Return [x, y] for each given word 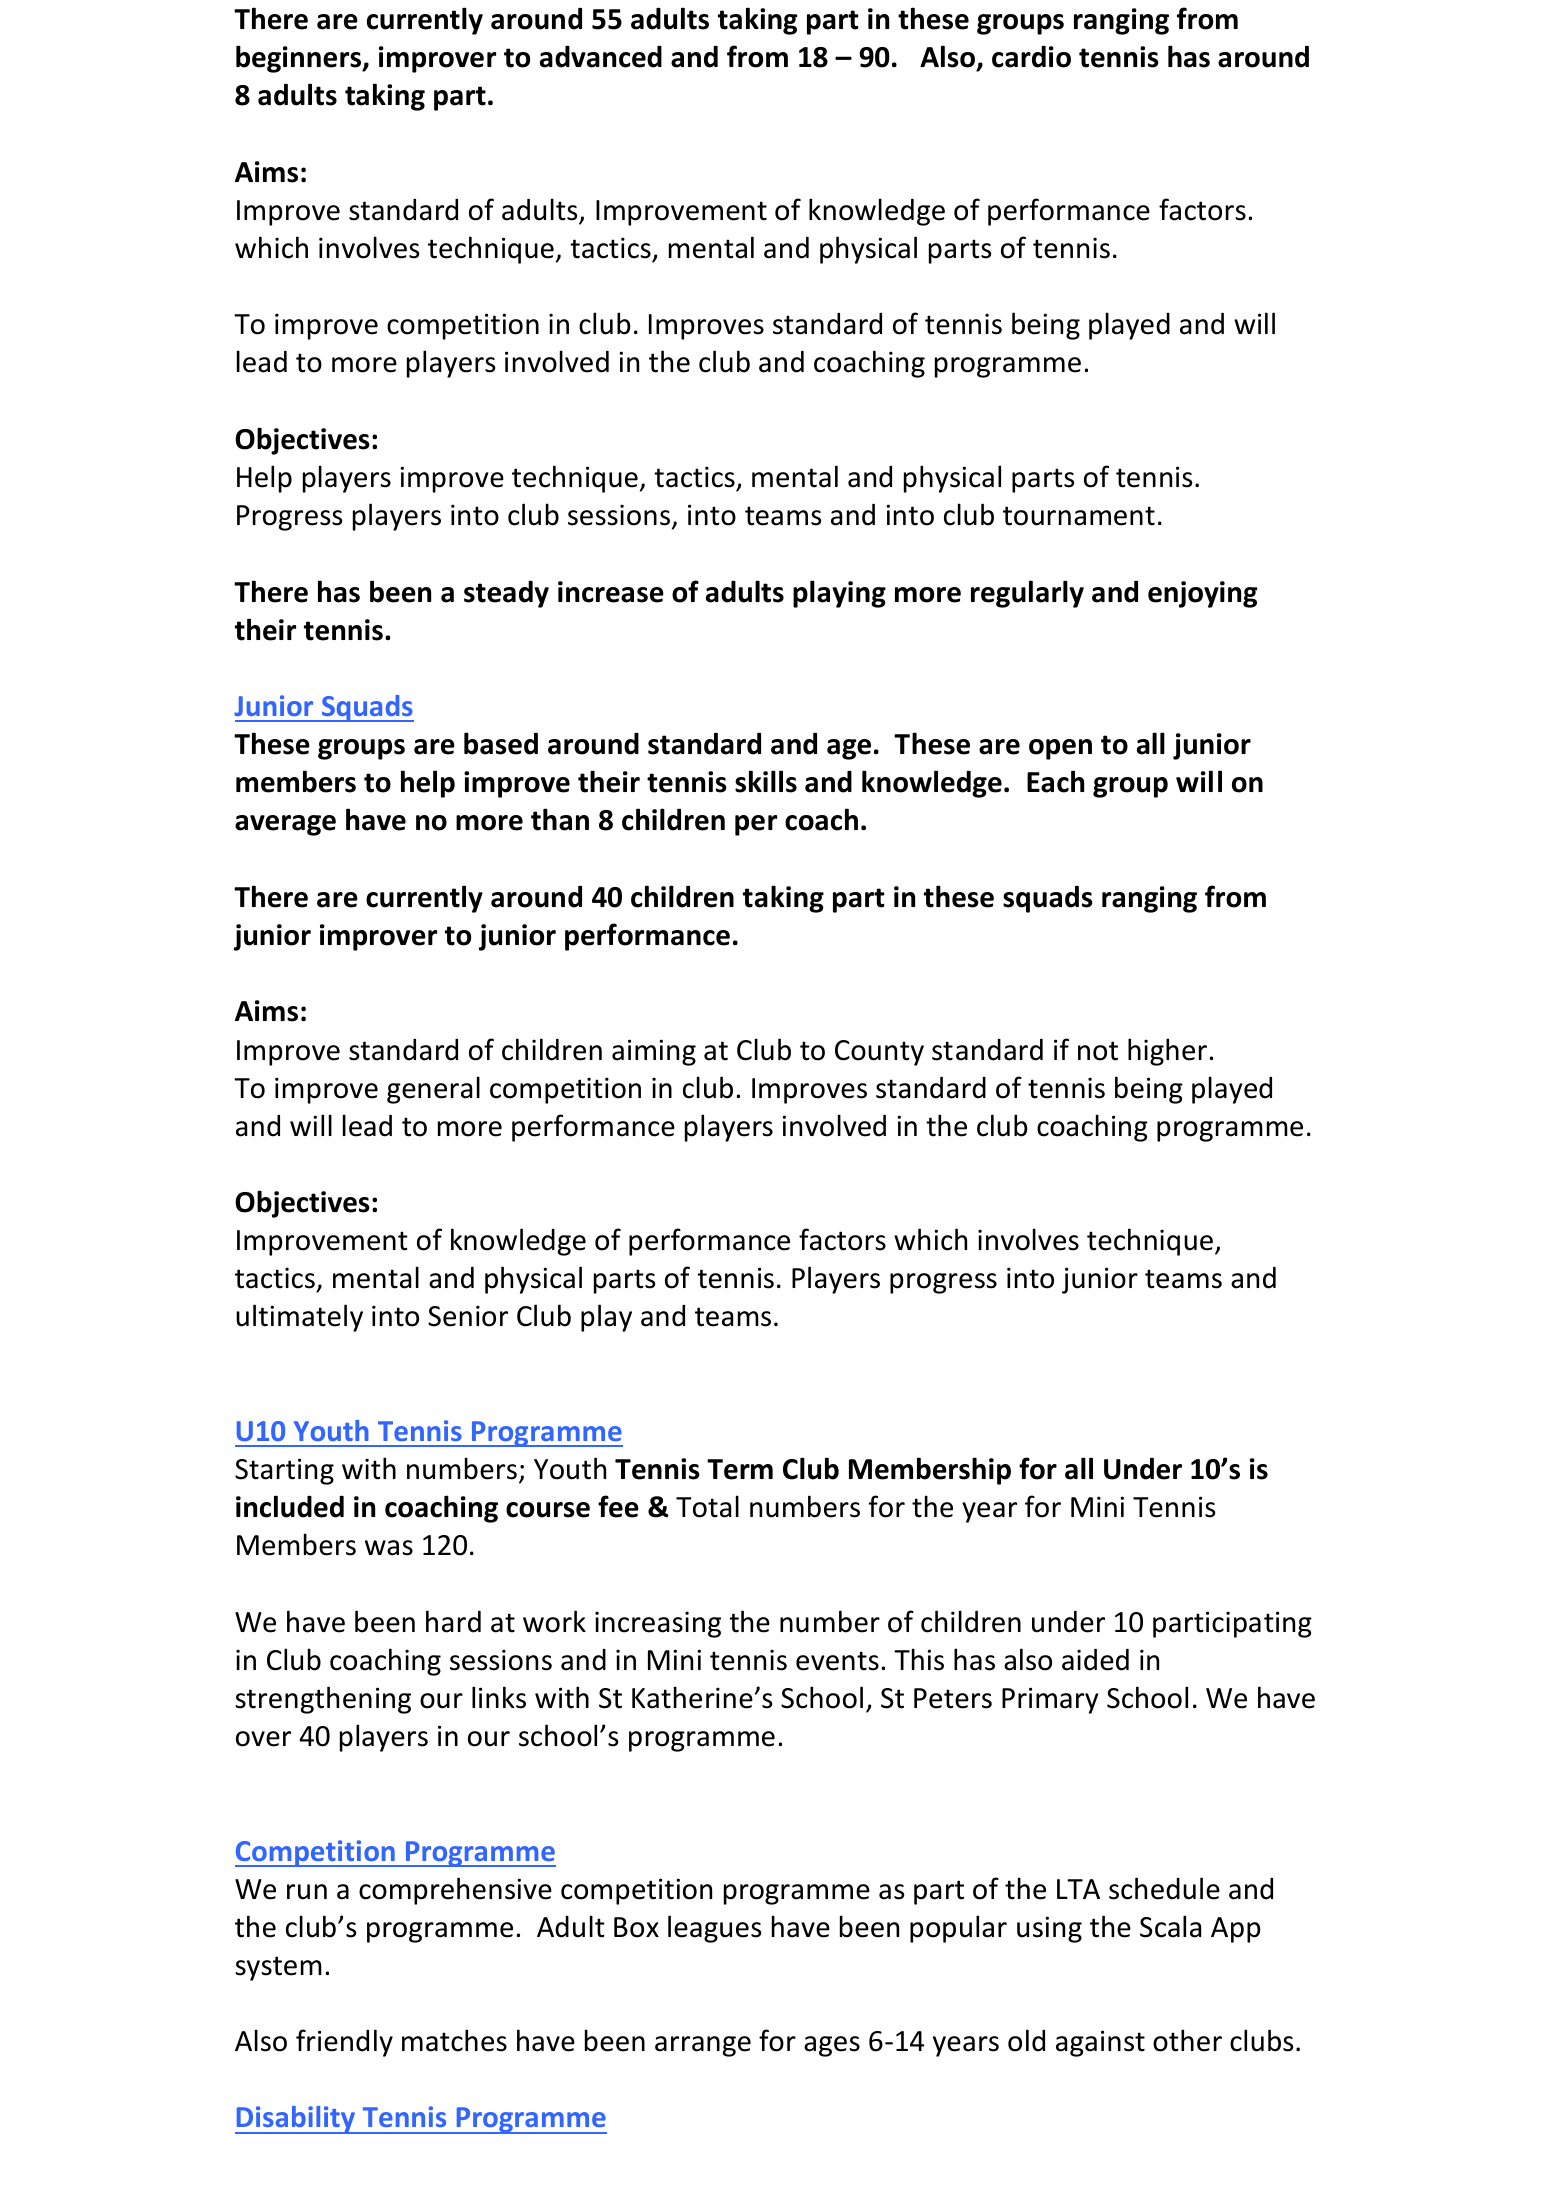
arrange [703, 2046]
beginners [300, 59]
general [433, 1090]
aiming [654, 1052]
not [1098, 1051]
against [1100, 2043]
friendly [344, 2043]
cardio [1031, 57]
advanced [601, 57]
